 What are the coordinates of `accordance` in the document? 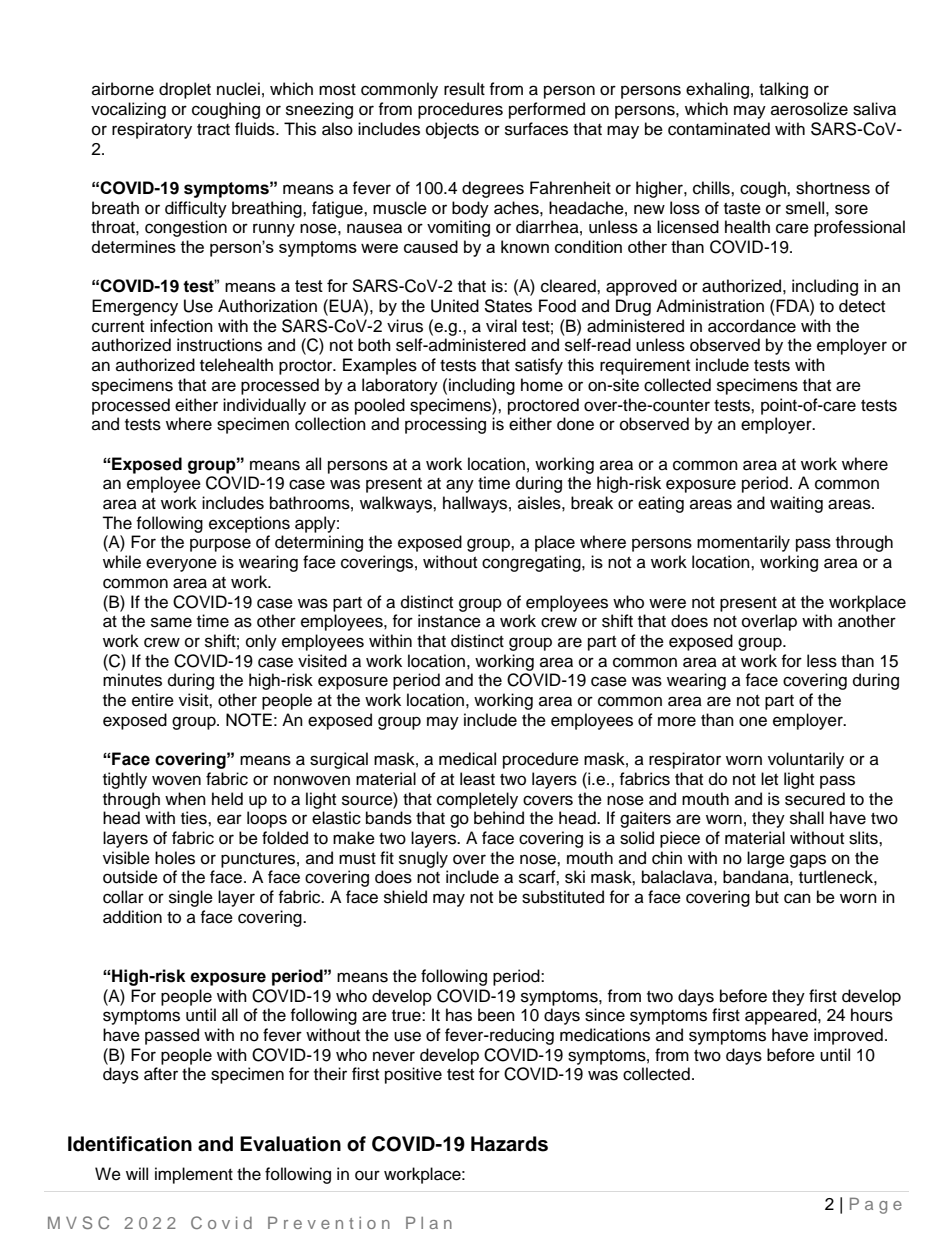 It's located at (752, 326).
